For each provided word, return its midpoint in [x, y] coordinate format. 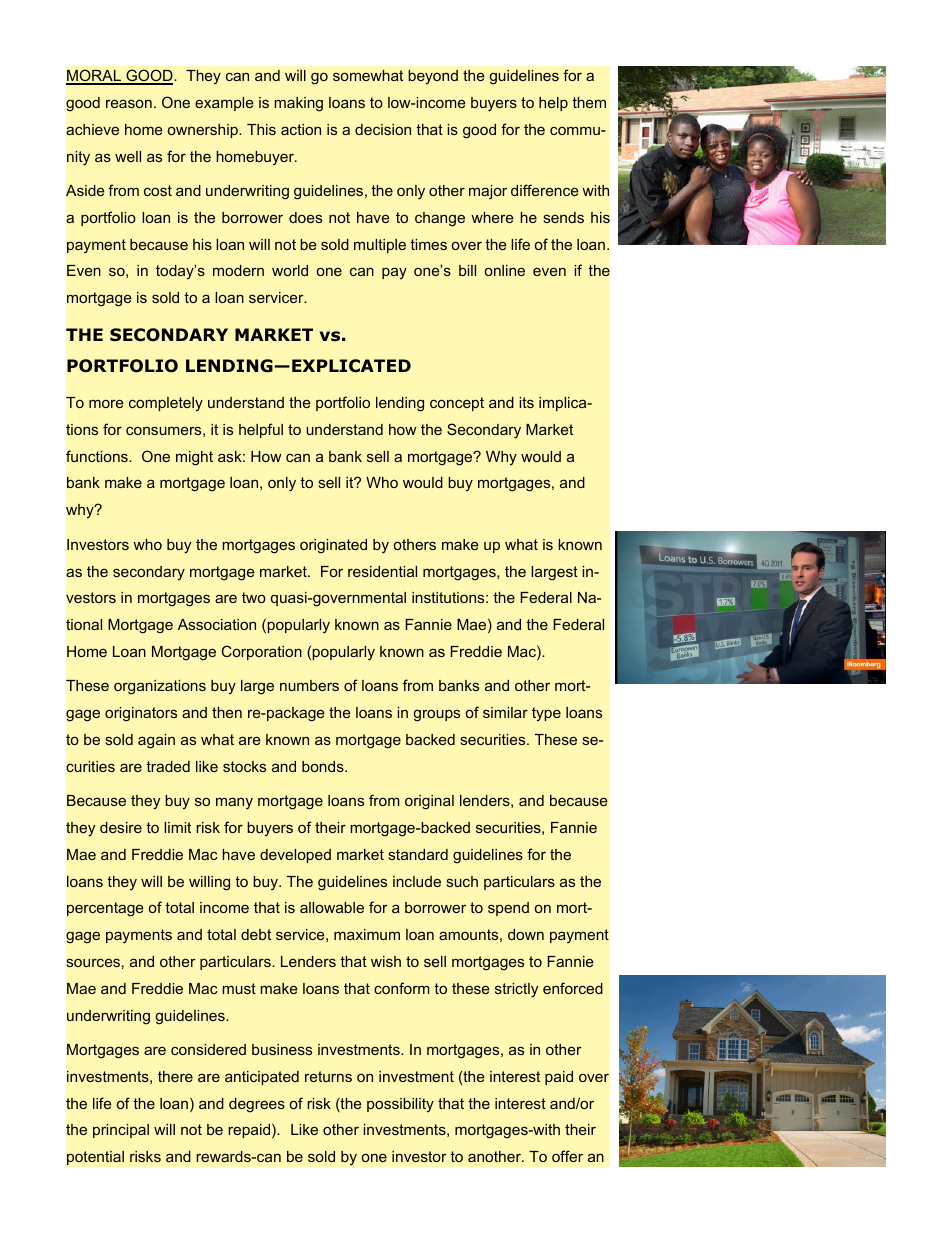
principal [121, 1131]
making [298, 104]
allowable [332, 907]
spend [508, 909]
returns [328, 1076]
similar [505, 712]
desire [121, 827]
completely [166, 404]
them [589, 102]
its [526, 402]
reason [129, 103]
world [290, 270]
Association [217, 624]
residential [382, 571]
